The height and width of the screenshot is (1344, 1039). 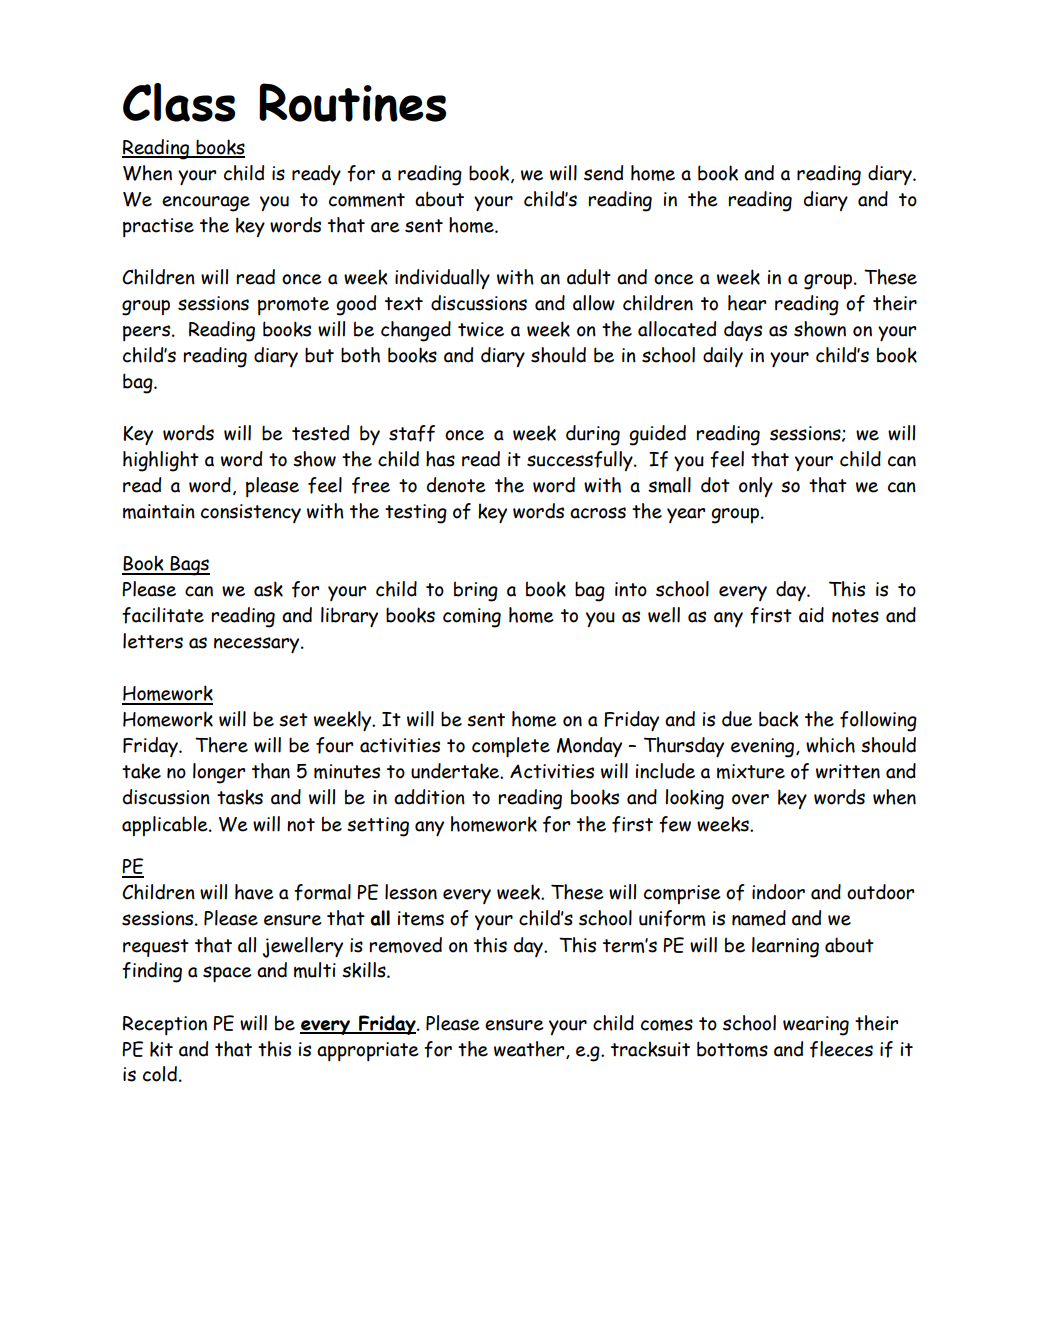 What do you see at coordinates (747, 303) in the screenshot?
I see `hear` at bounding box center [747, 303].
